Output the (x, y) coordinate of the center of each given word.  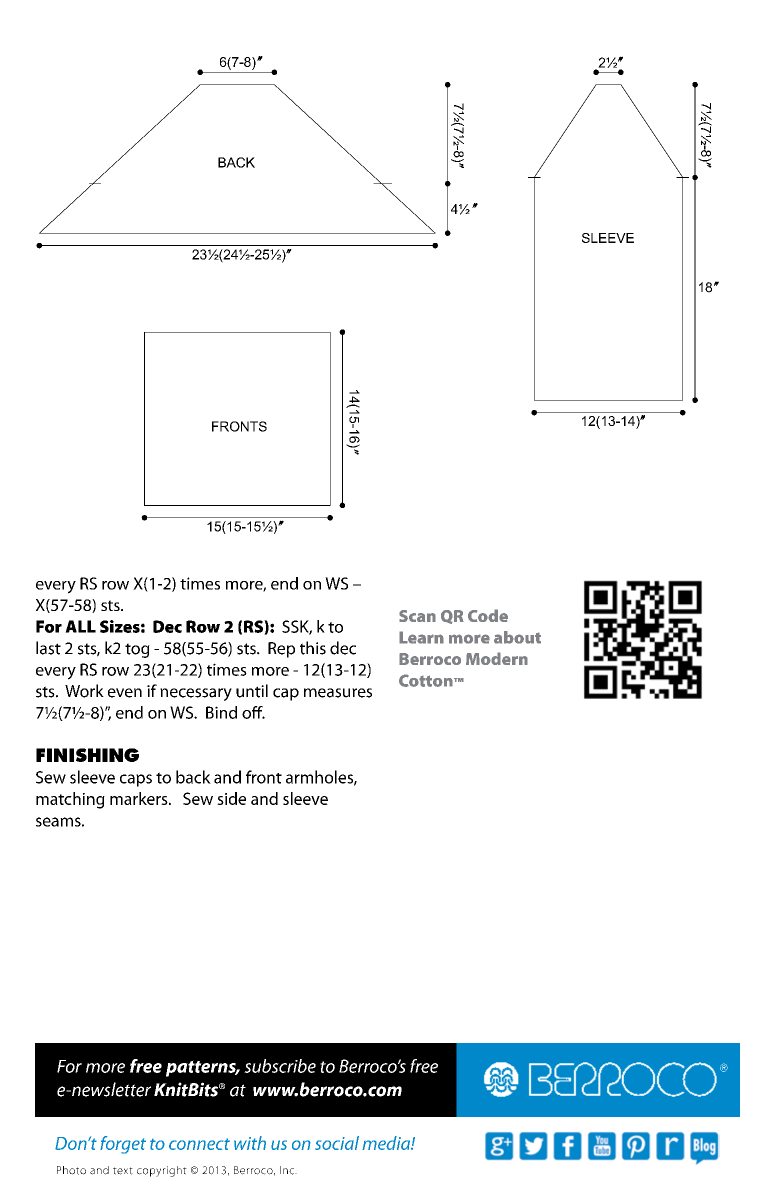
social (337, 1143)
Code (488, 615)
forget (123, 1145)
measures (338, 693)
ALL (80, 626)
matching (70, 800)
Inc (288, 1170)
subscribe (280, 1066)
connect (199, 1144)
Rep (281, 650)
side (231, 798)
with (250, 1143)
